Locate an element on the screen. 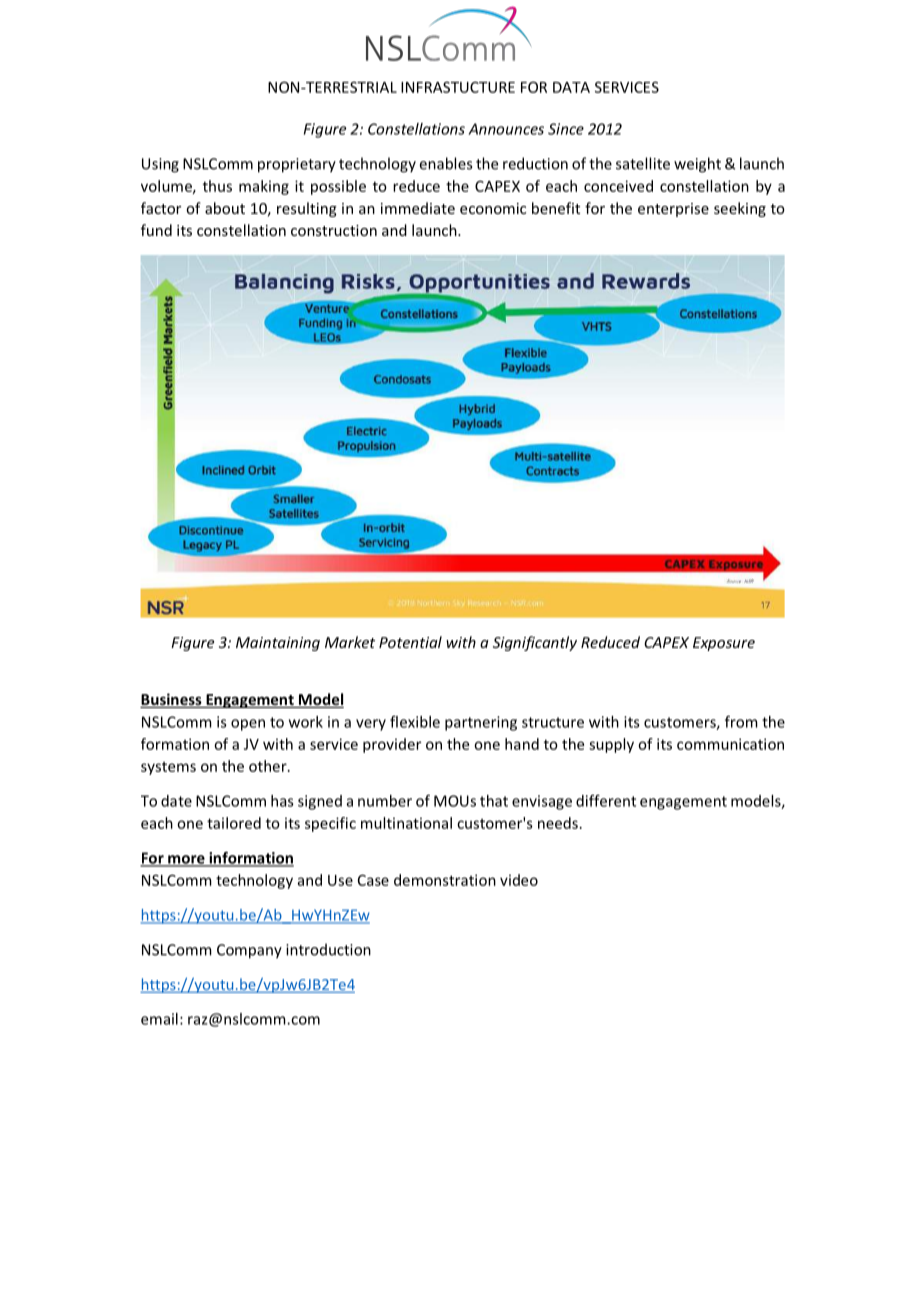  satellite is located at coordinates (643, 163).
